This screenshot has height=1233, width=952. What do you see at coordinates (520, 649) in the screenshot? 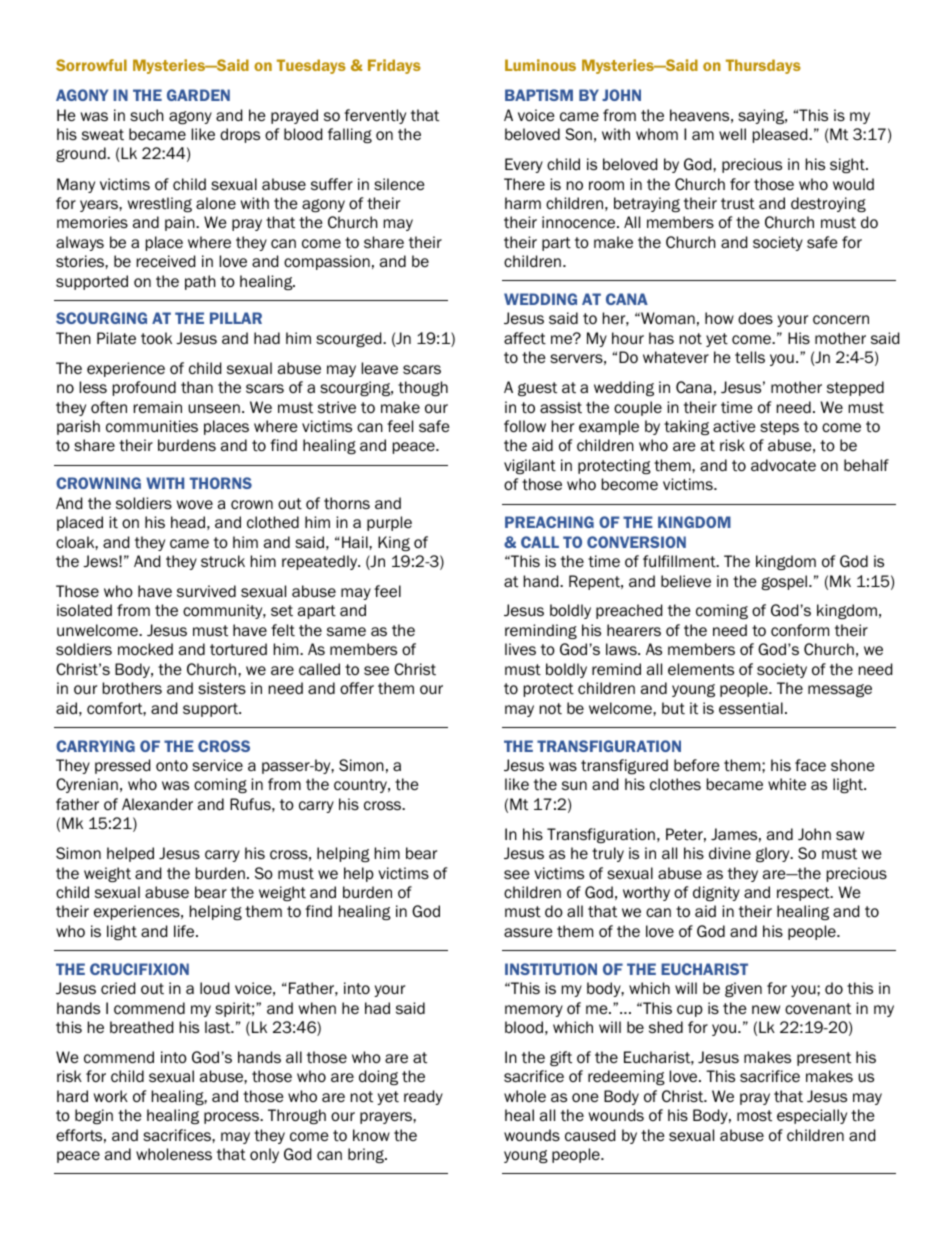
I see `lives` at bounding box center [520, 649].
